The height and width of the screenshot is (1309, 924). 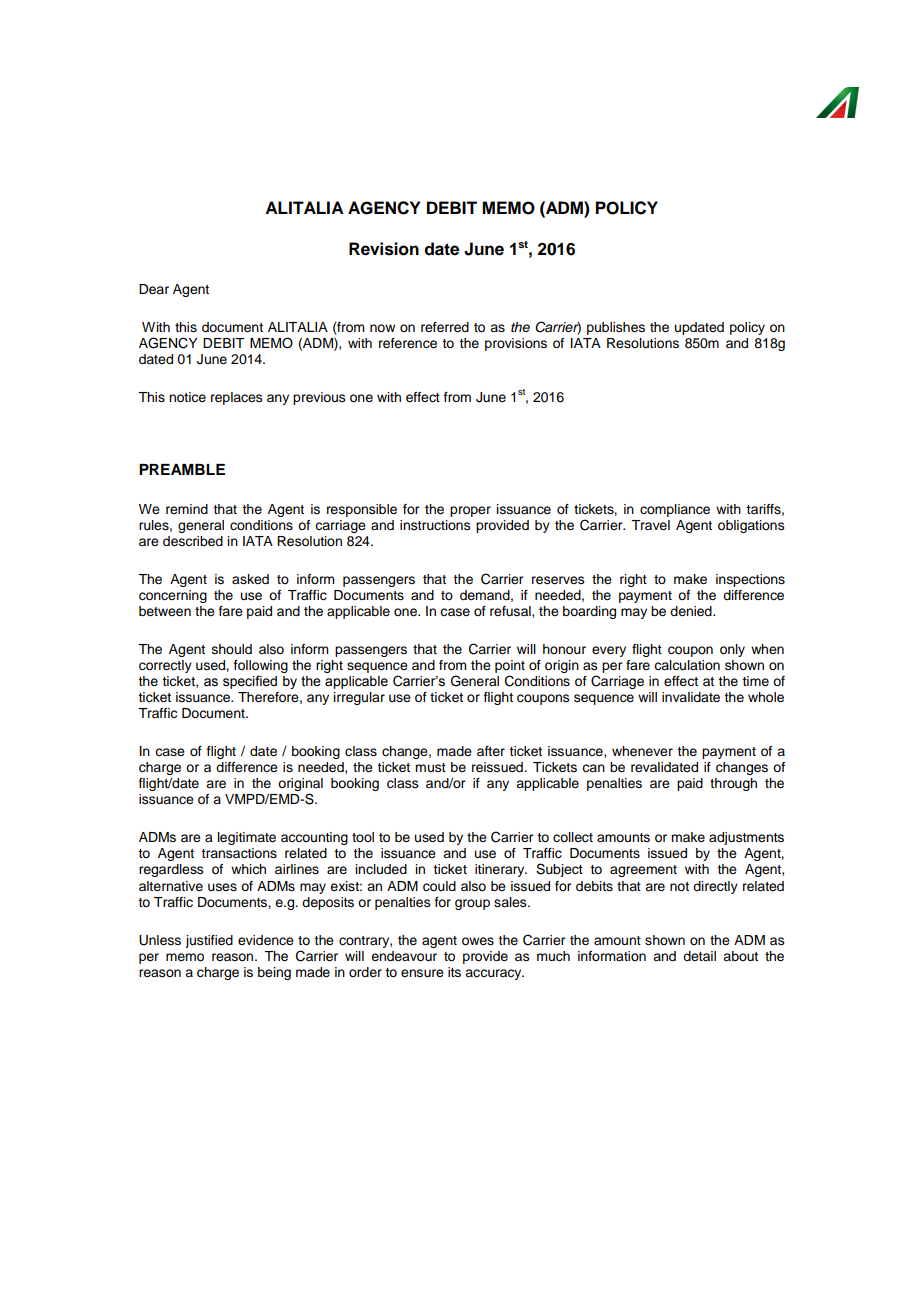 I want to click on denied, so click(x=692, y=611).
